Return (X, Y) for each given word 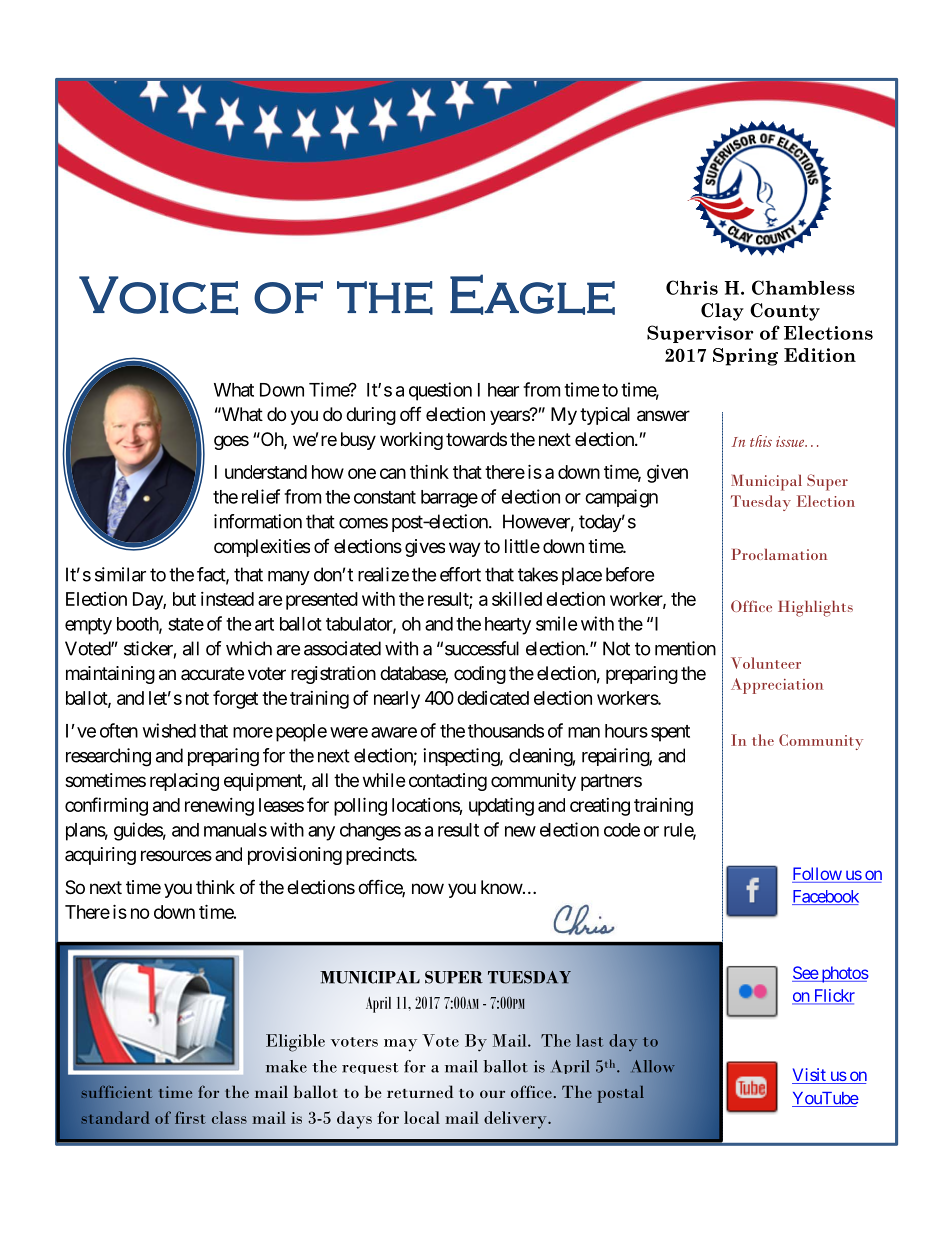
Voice (158, 295)
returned (420, 1091)
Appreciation (777, 686)
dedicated (493, 698)
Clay (722, 312)
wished (169, 730)
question (440, 391)
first (190, 1117)
